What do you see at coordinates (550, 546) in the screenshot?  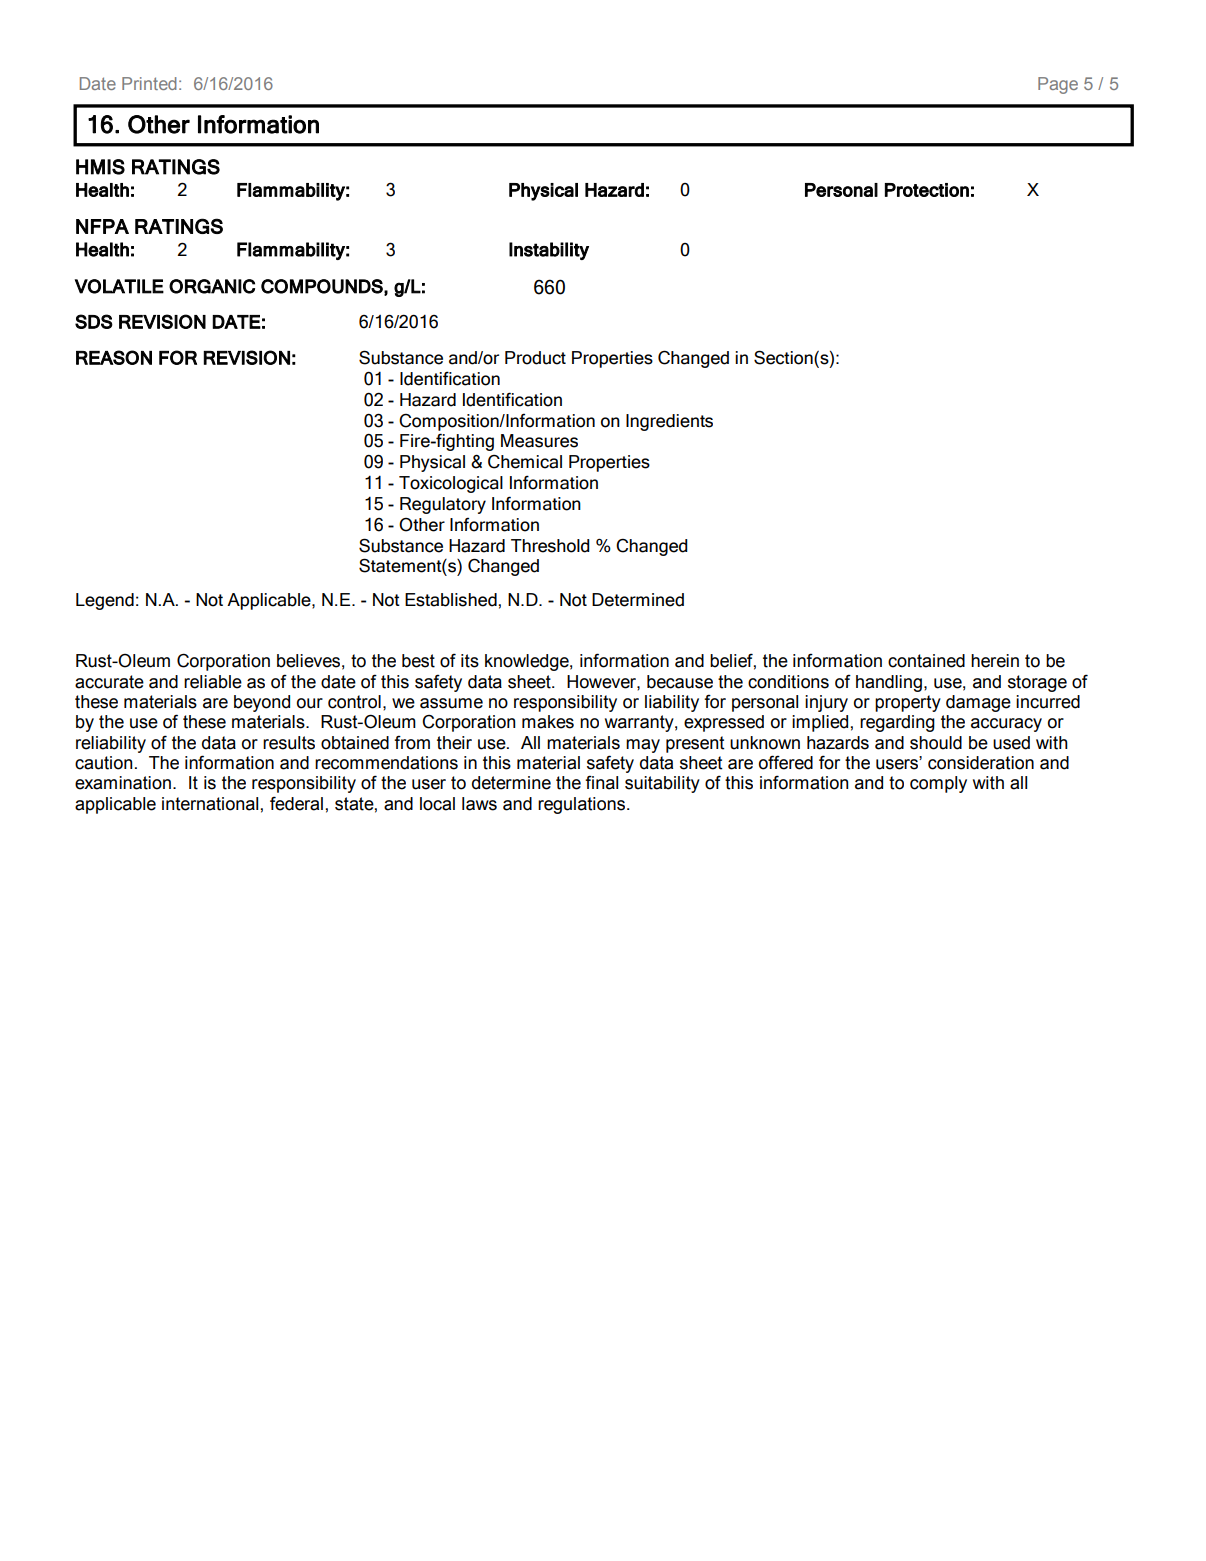 I see `Threshold` at bounding box center [550, 546].
